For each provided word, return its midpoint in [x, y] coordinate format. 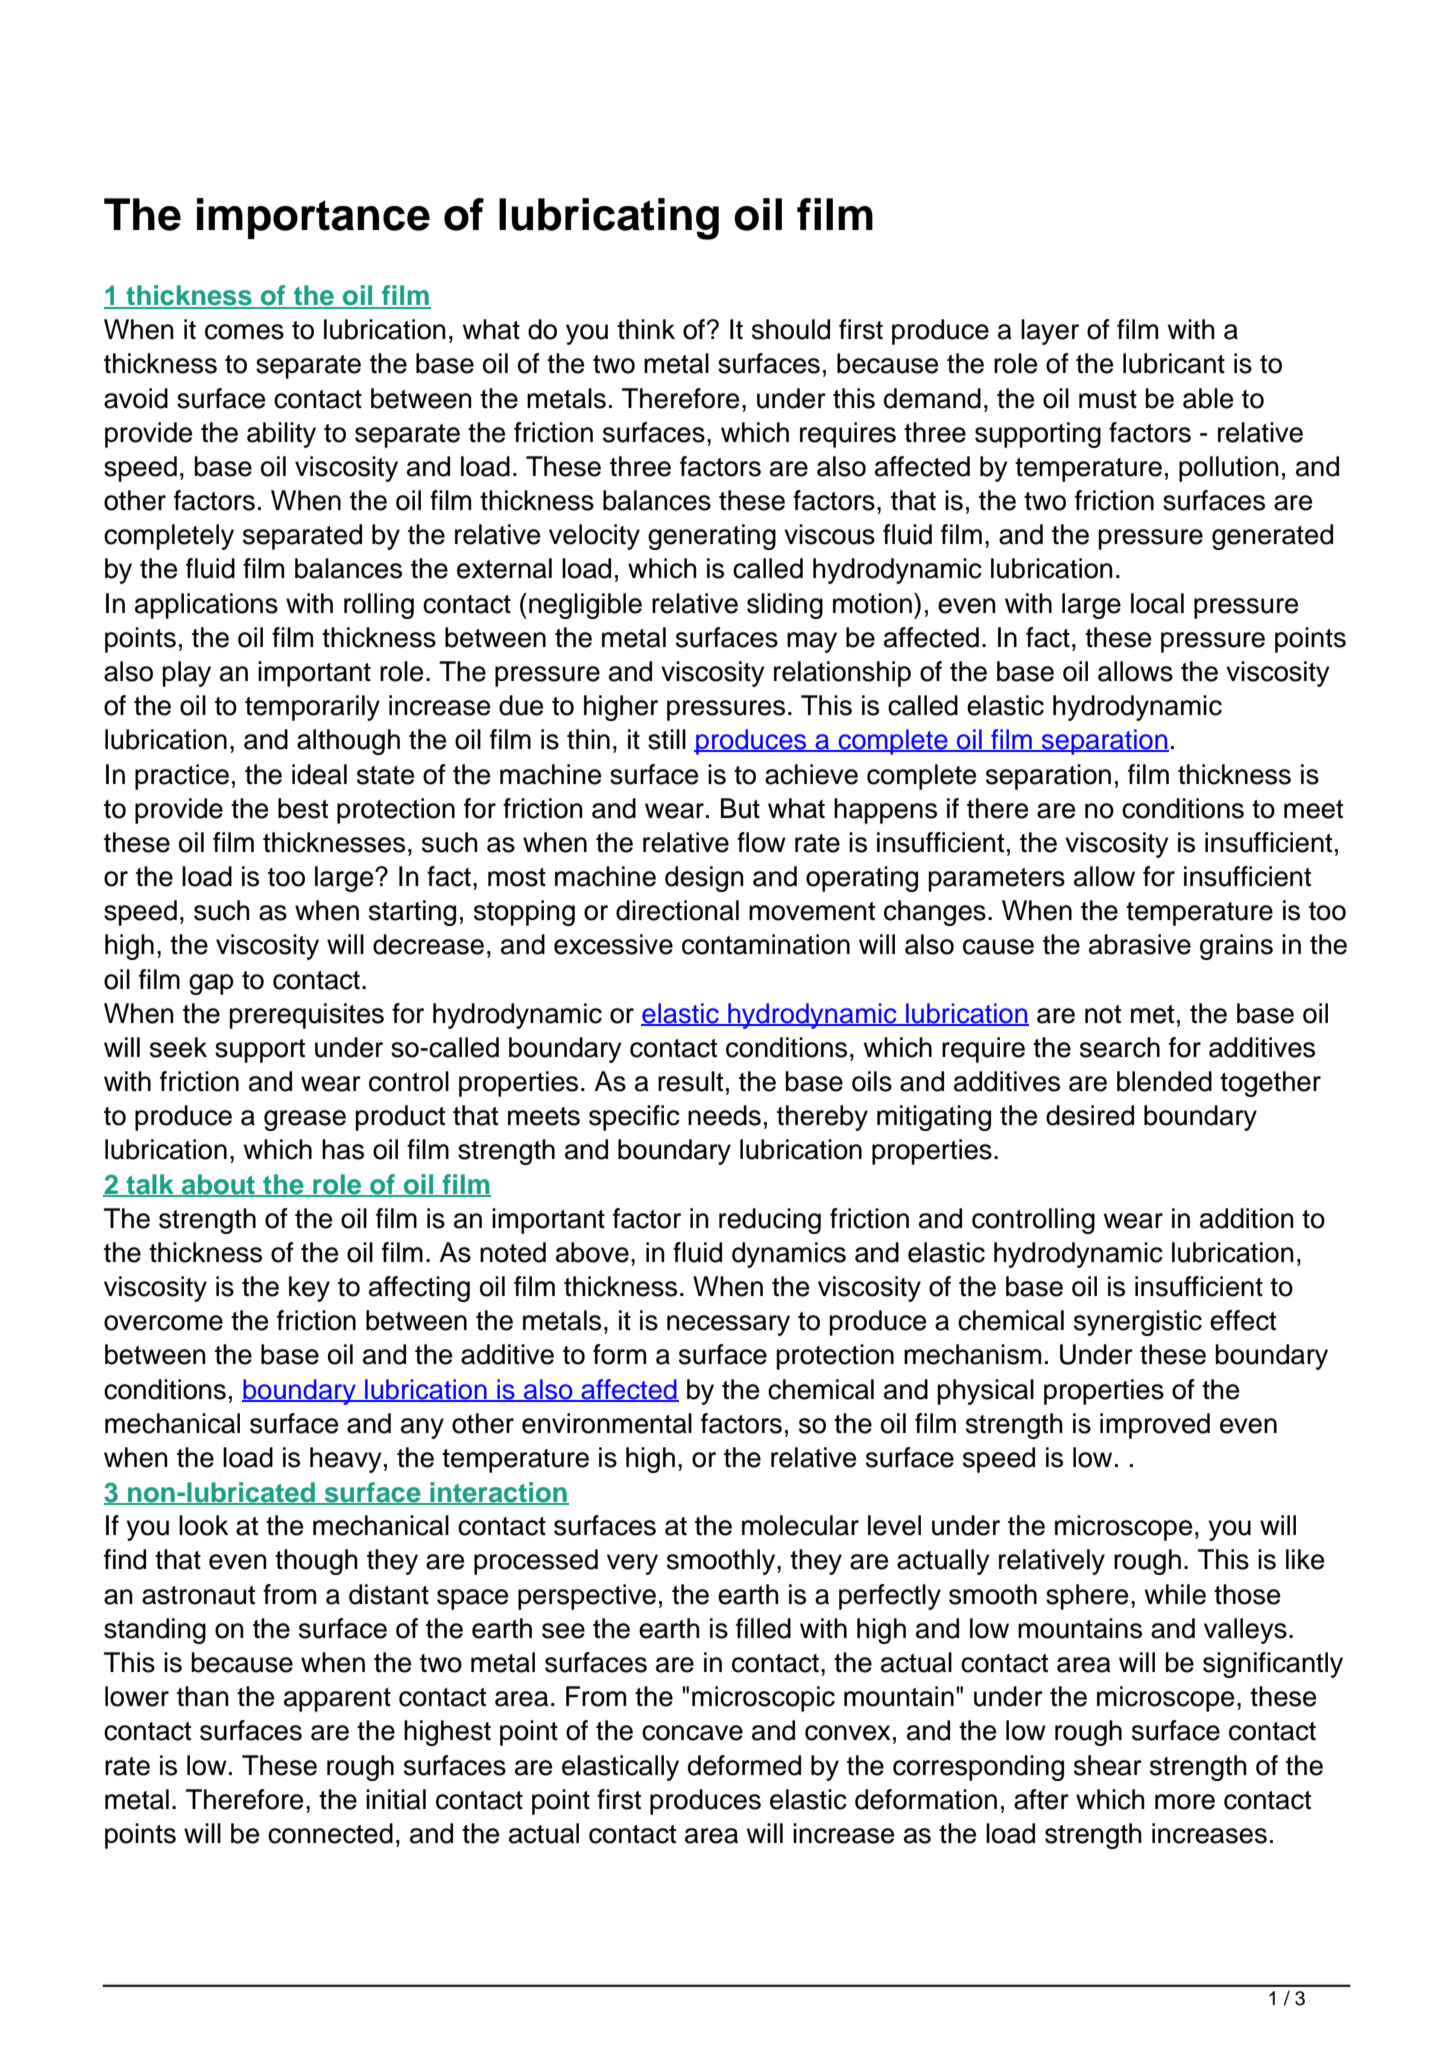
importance [313, 218]
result [690, 1081]
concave [692, 1733]
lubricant [1174, 363]
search [1120, 1047]
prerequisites [306, 1016]
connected [330, 1833]
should [791, 329]
